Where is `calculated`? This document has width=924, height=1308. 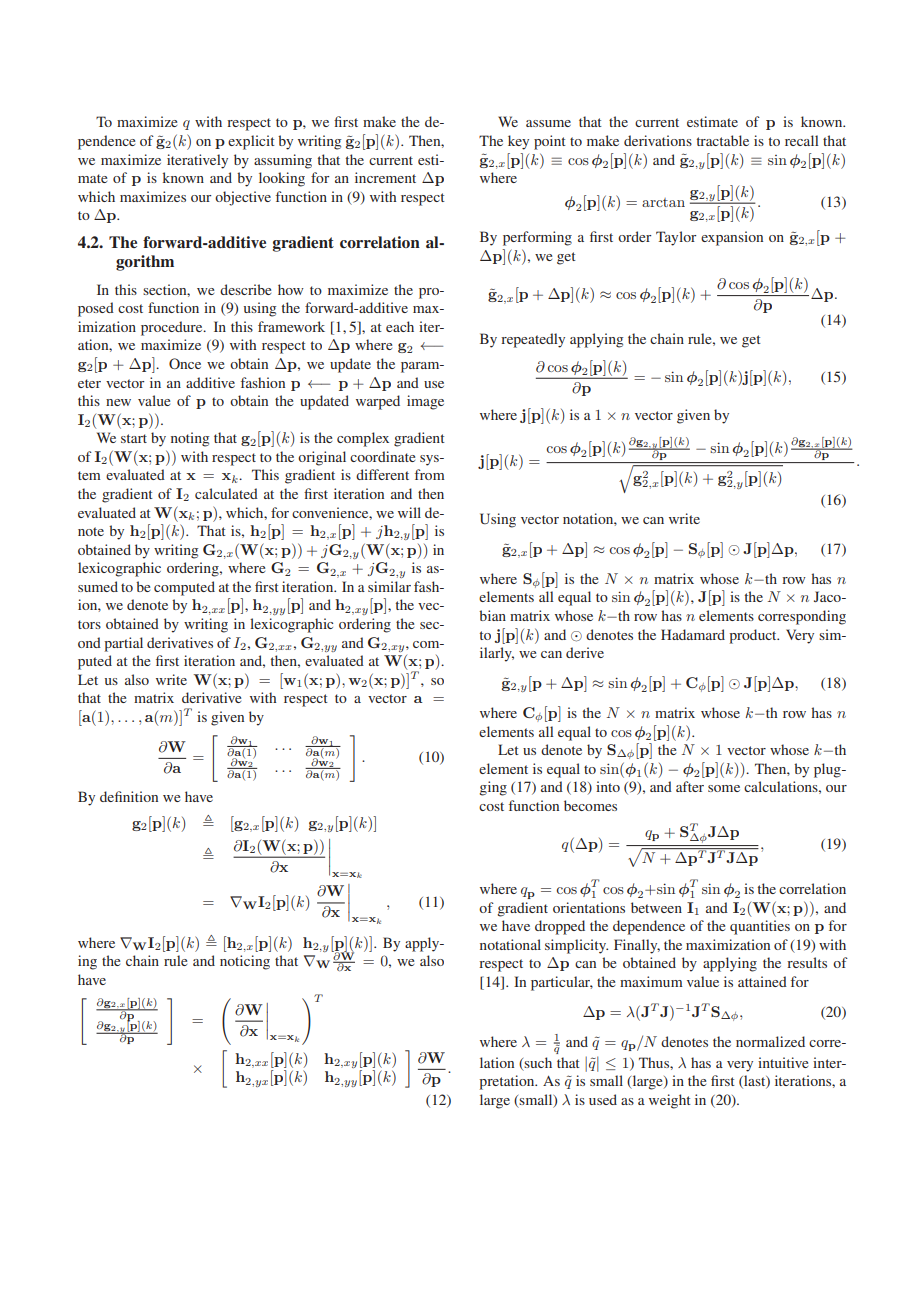 calculated is located at coordinates (226, 493).
